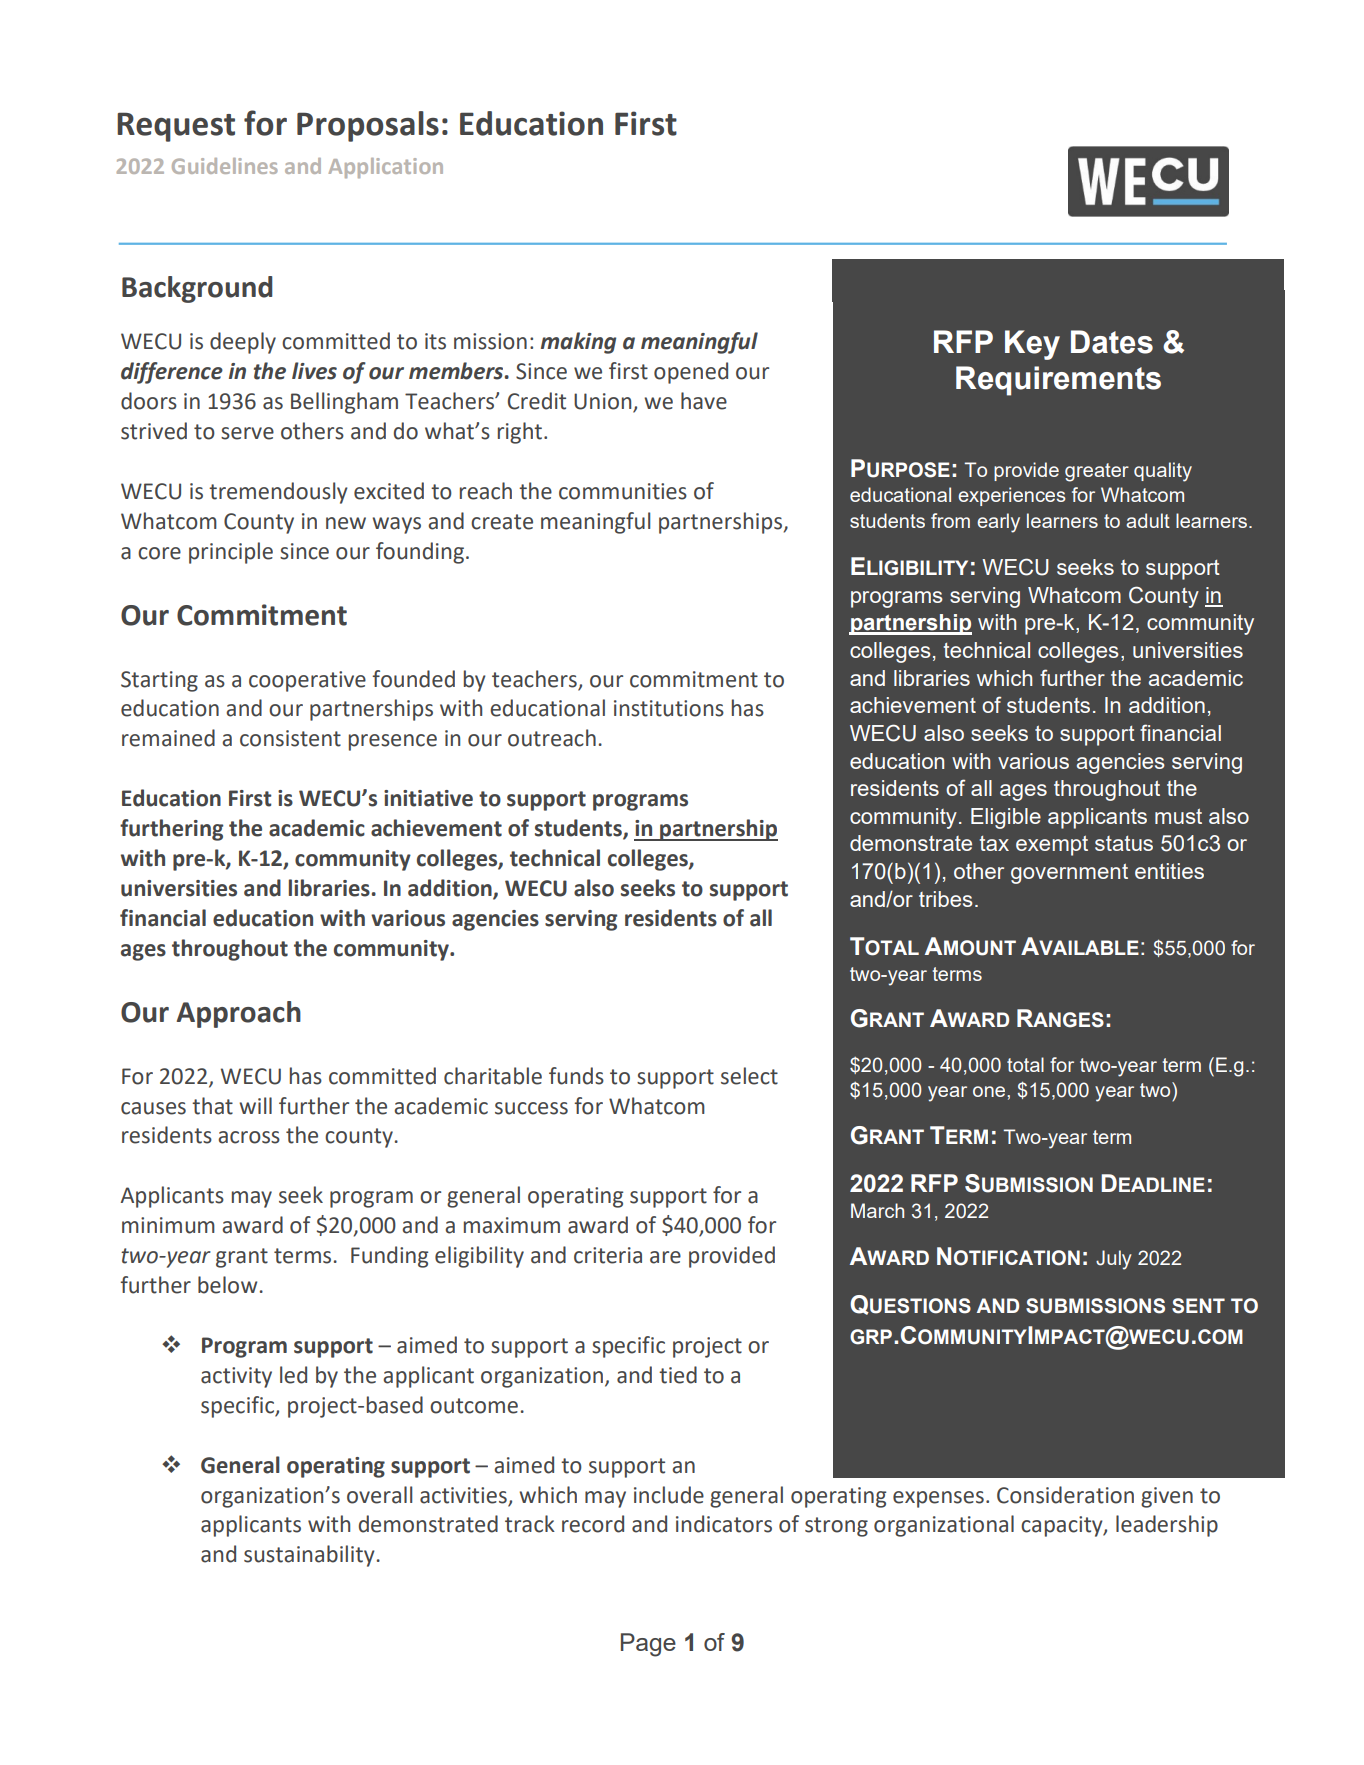 The width and height of the page is (1364, 1765). What do you see at coordinates (669, 708) in the page?
I see `institutions` at bounding box center [669, 708].
